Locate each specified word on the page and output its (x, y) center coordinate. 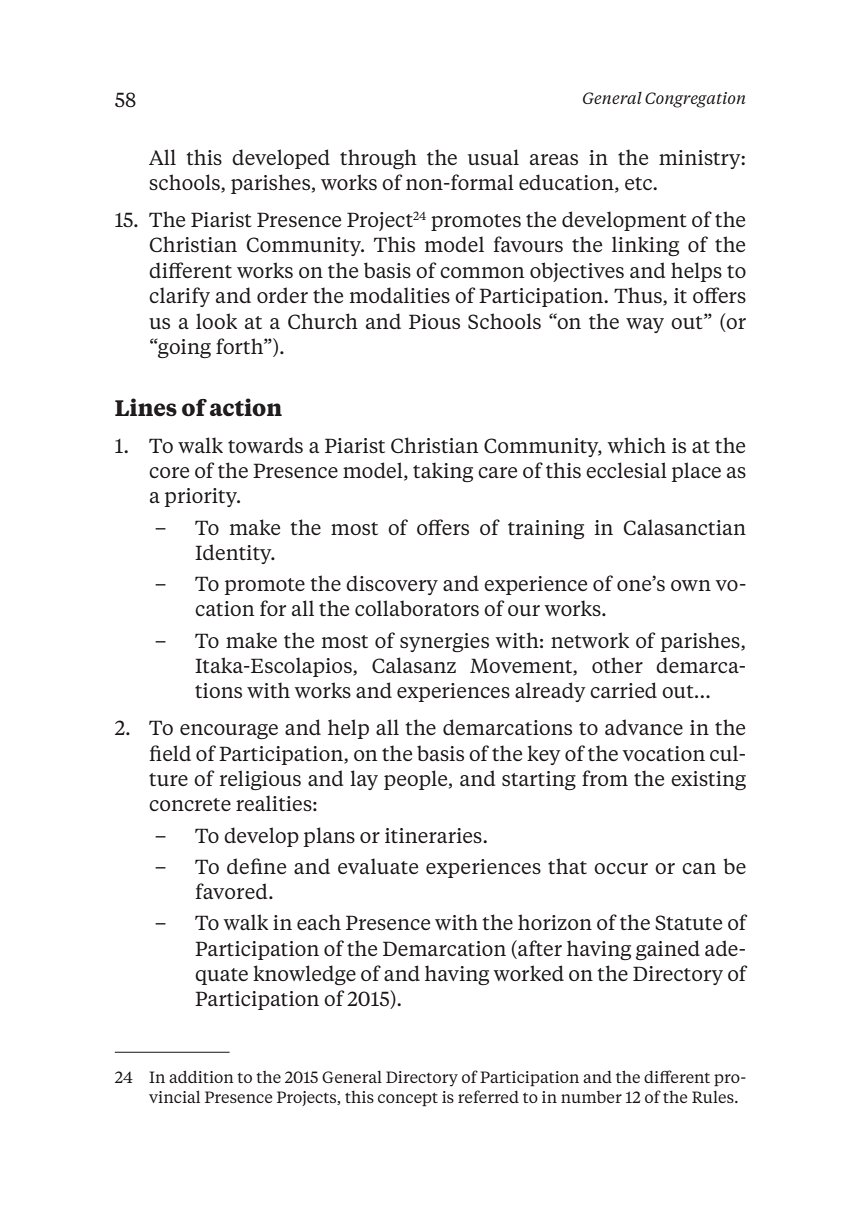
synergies (444, 642)
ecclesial (626, 470)
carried (623, 690)
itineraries (434, 835)
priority (202, 497)
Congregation (695, 100)
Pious (434, 321)
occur (621, 868)
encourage (229, 731)
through (378, 159)
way (645, 325)
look (216, 321)
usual (493, 157)
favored (233, 891)
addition (201, 1076)
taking (443, 472)
